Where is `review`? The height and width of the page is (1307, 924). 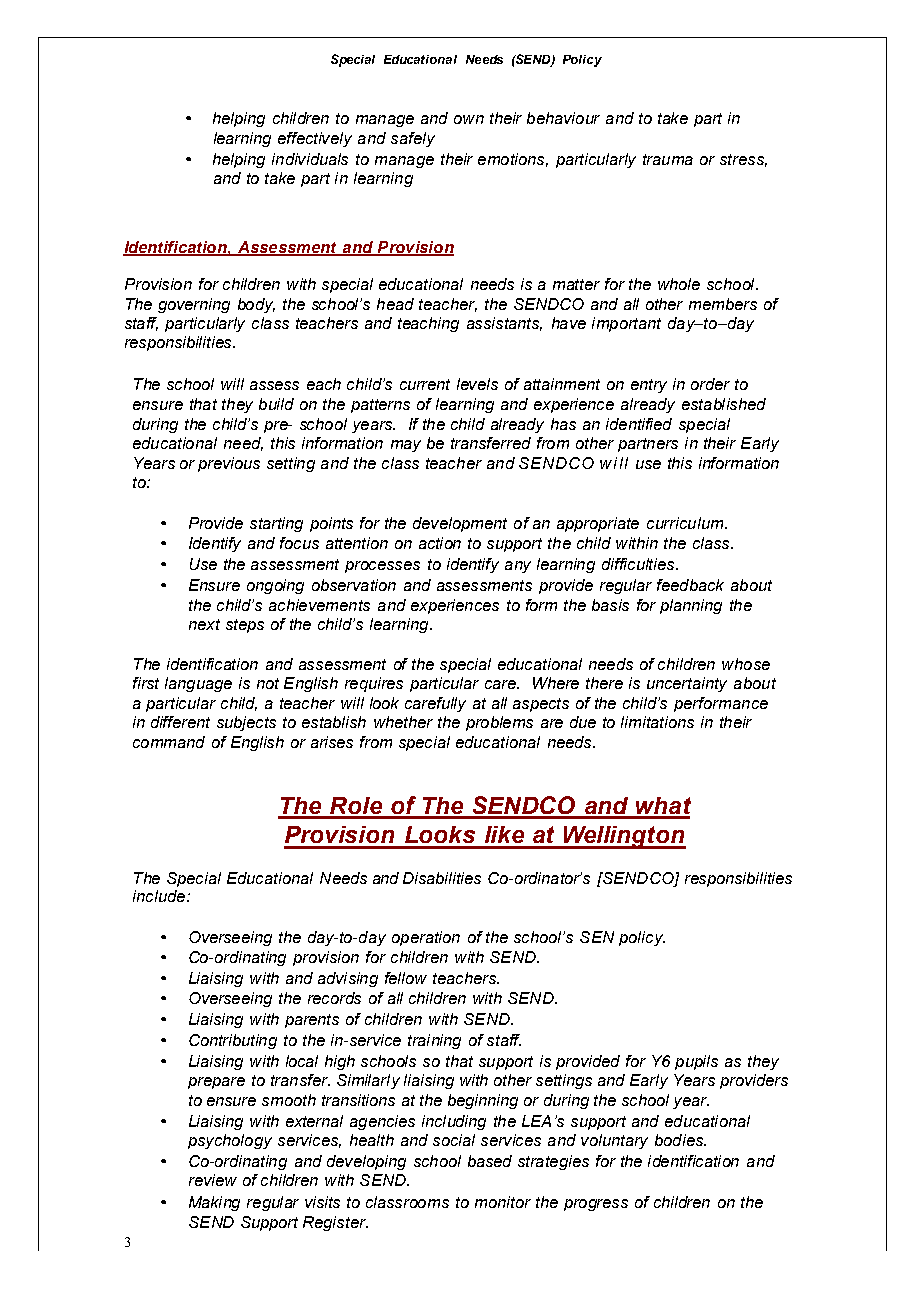
review is located at coordinates (213, 1180).
